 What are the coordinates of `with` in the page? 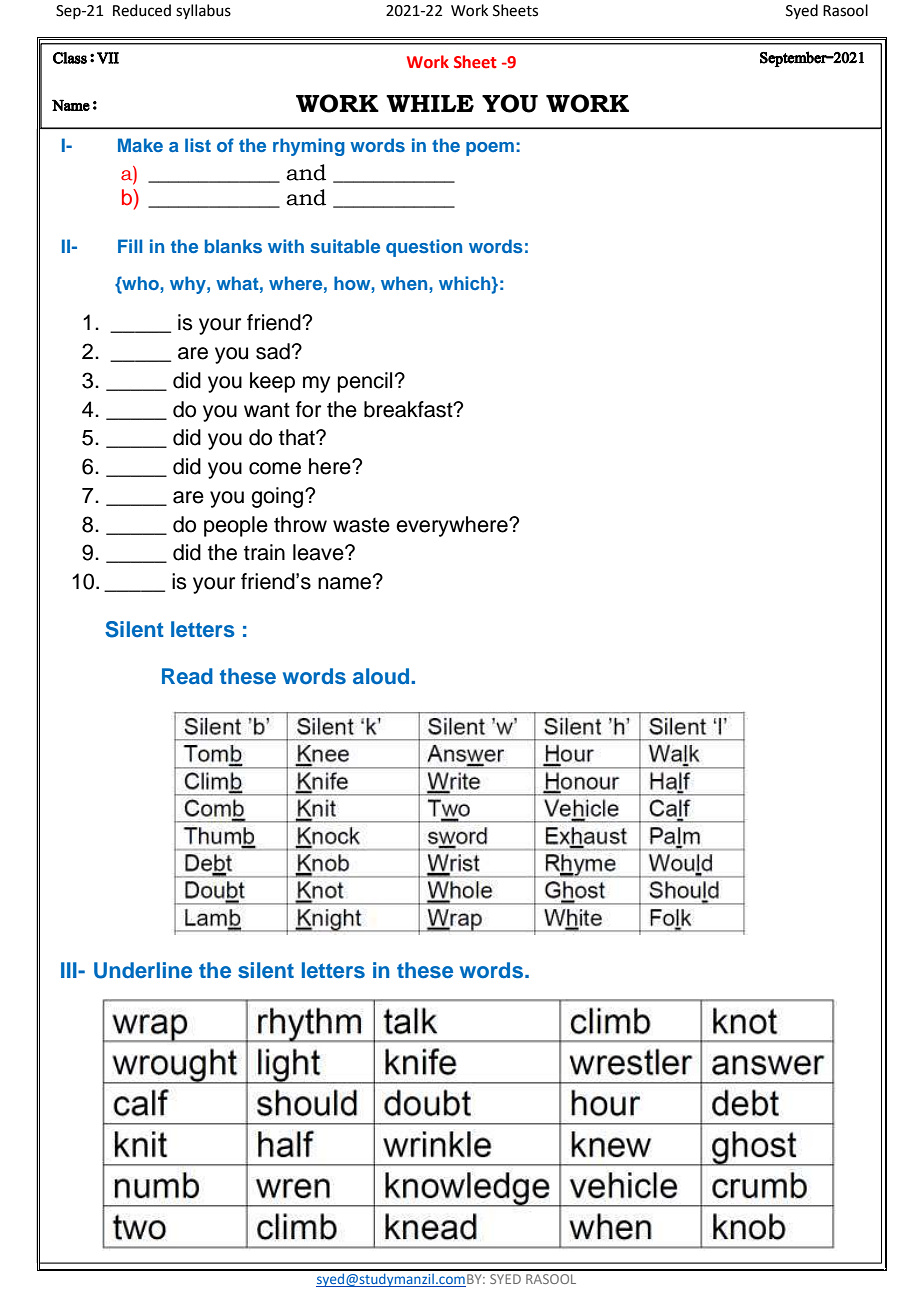 It's located at (286, 246).
